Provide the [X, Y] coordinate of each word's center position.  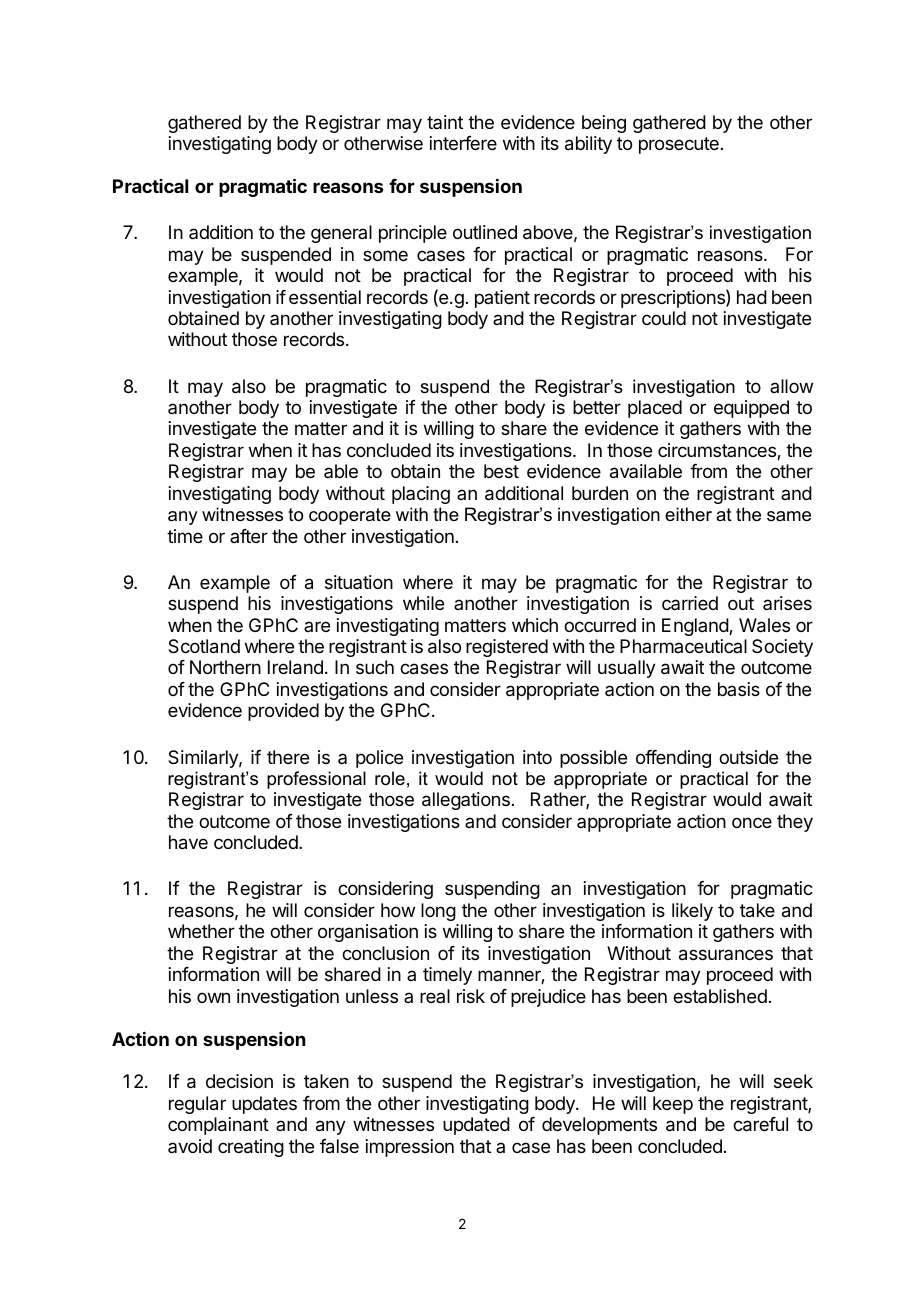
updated [476, 1126]
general [341, 234]
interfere [463, 143]
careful [760, 1124]
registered [507, 648]
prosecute [679, 145]
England [696, 627]
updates [264, 1105]
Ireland [295, 667]
